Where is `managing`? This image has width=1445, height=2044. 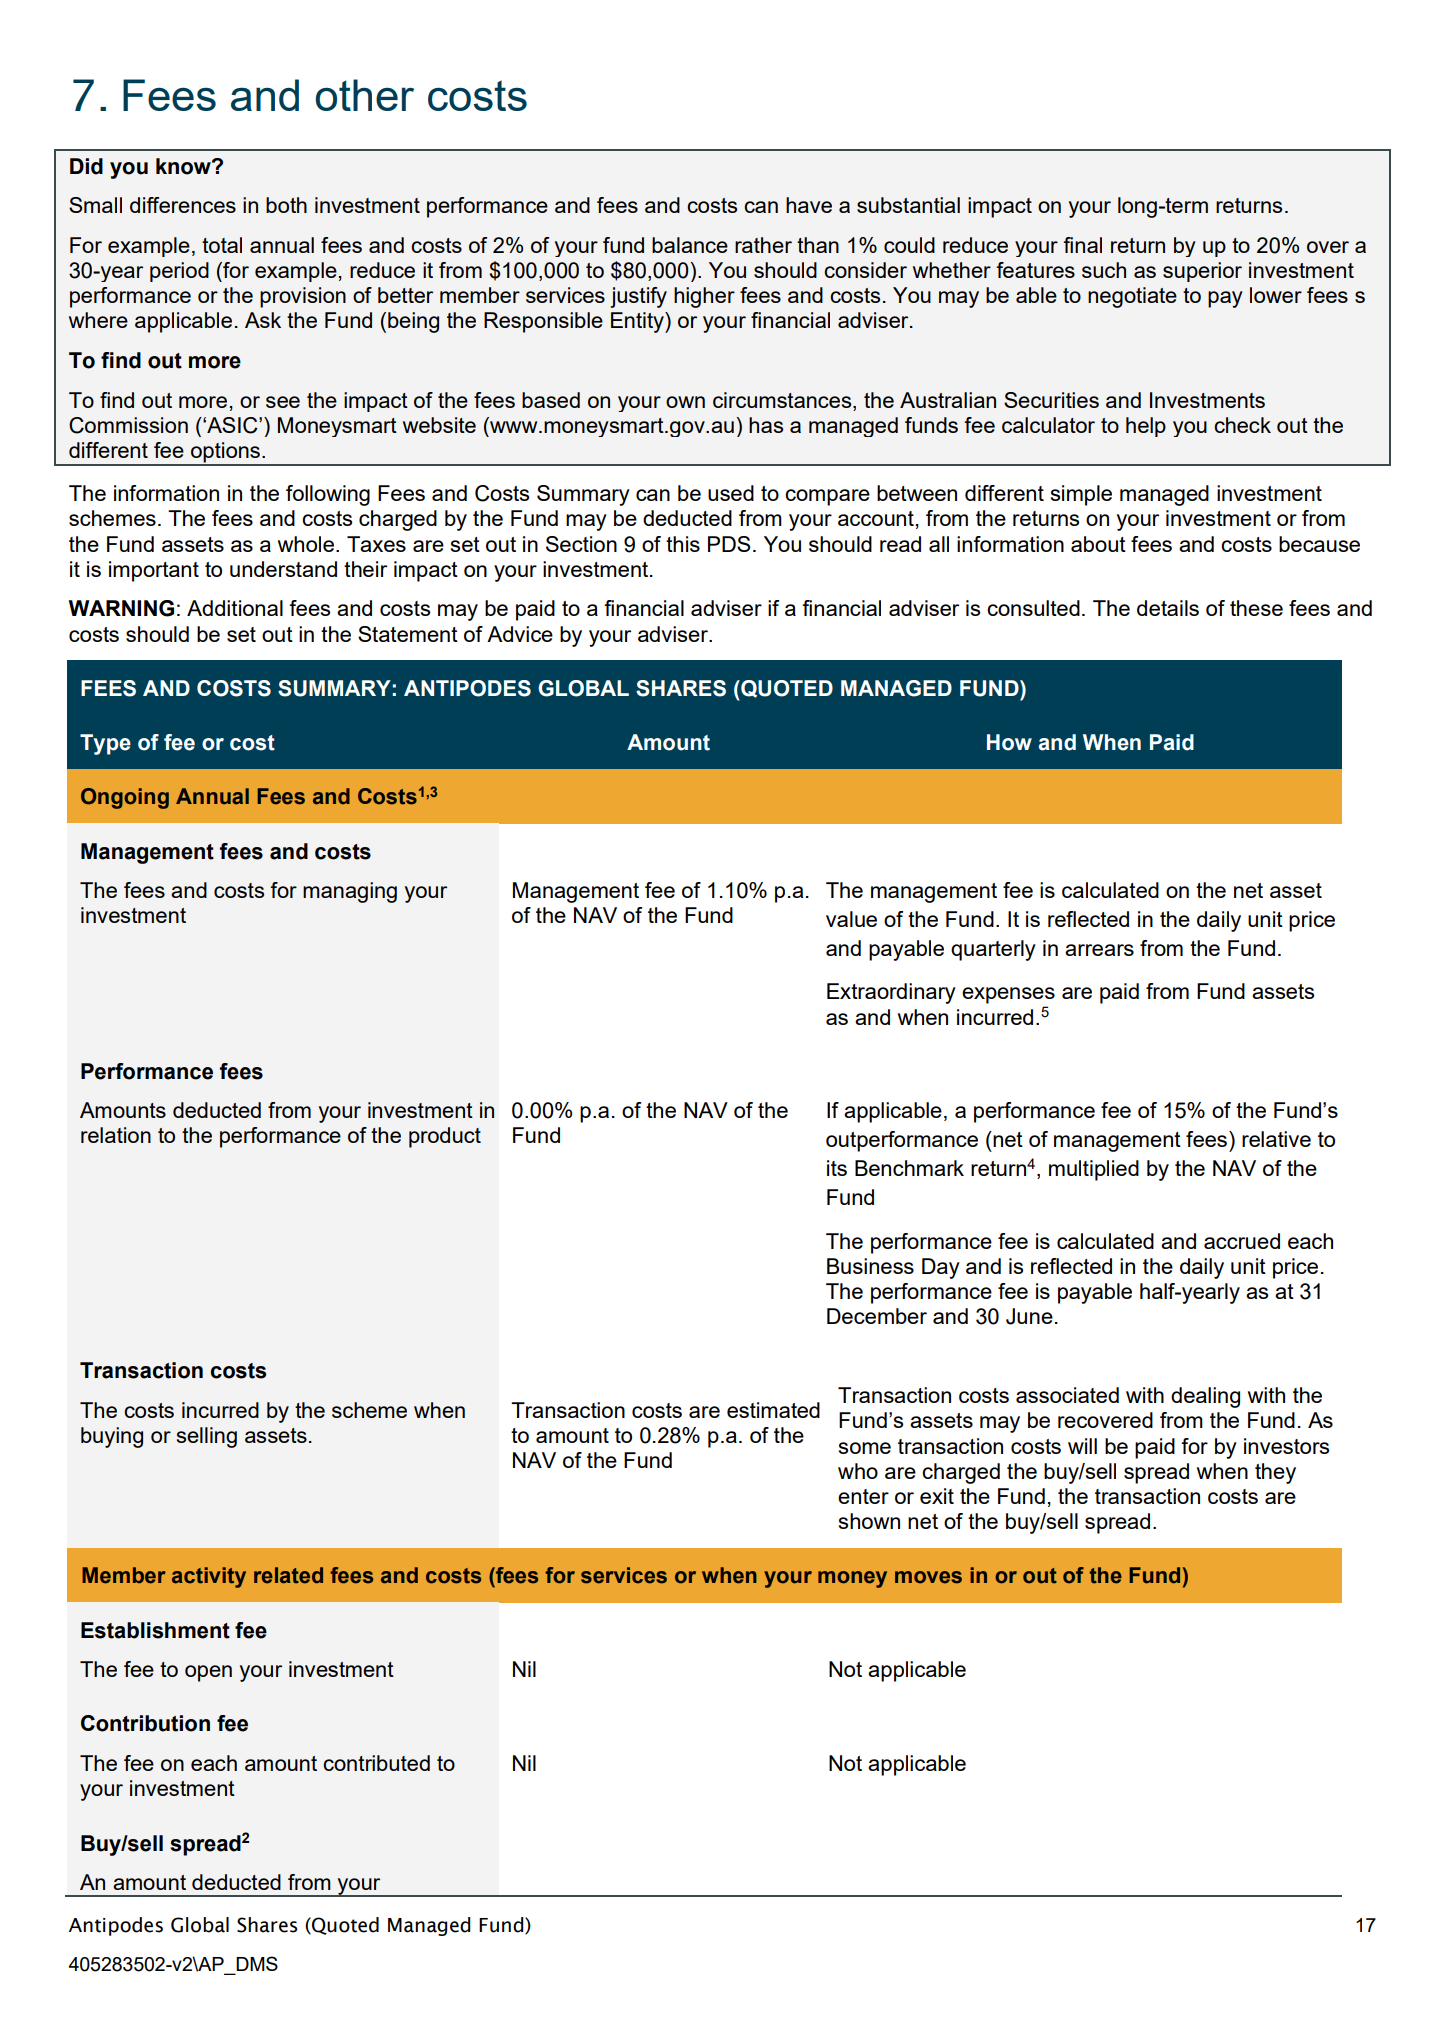
managing is located at coordinates (350, 892).
